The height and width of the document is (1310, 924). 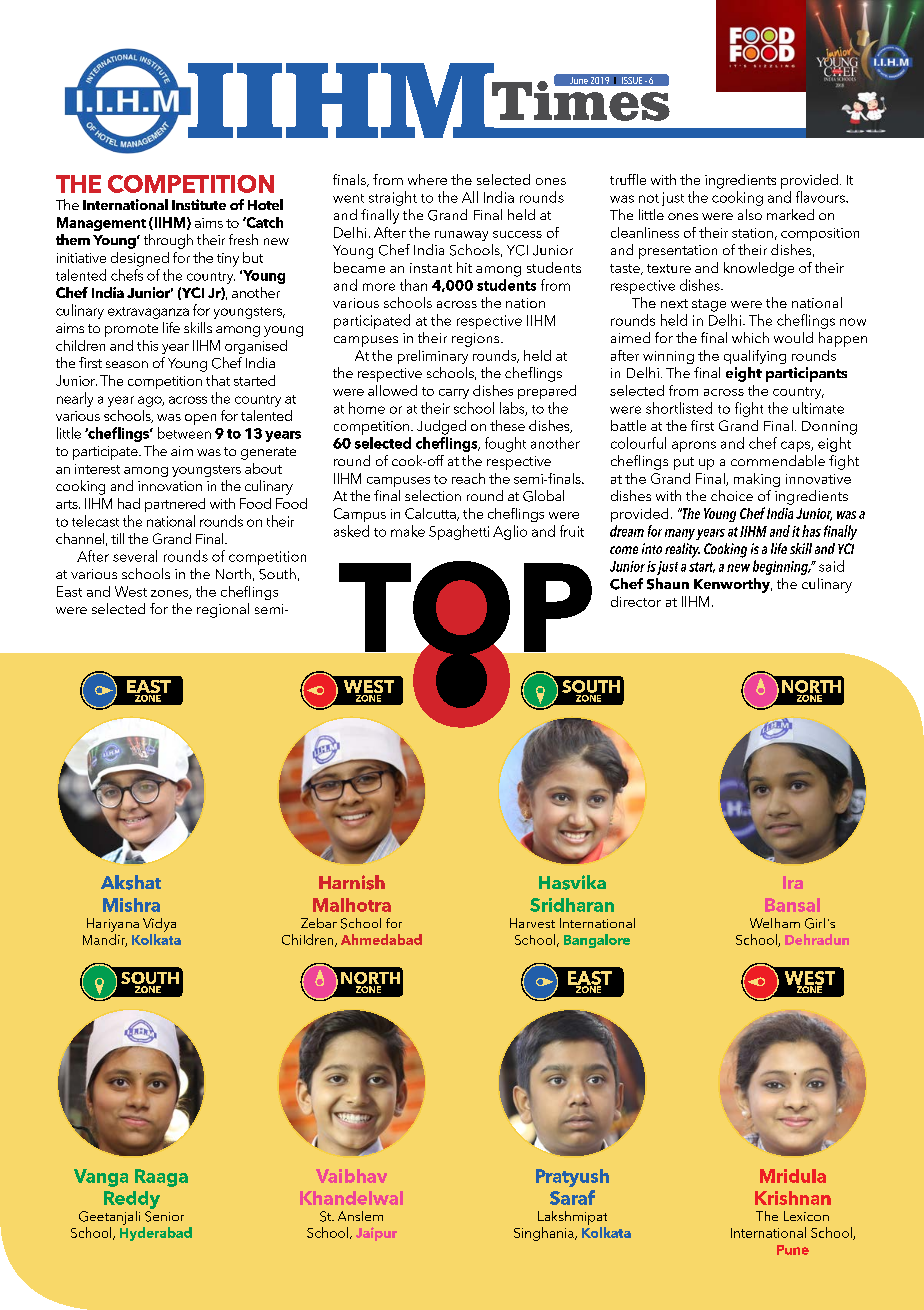 What do you see at coordinates (636, 601) in the document?
I see `director` at bounding box center [636, 601].
